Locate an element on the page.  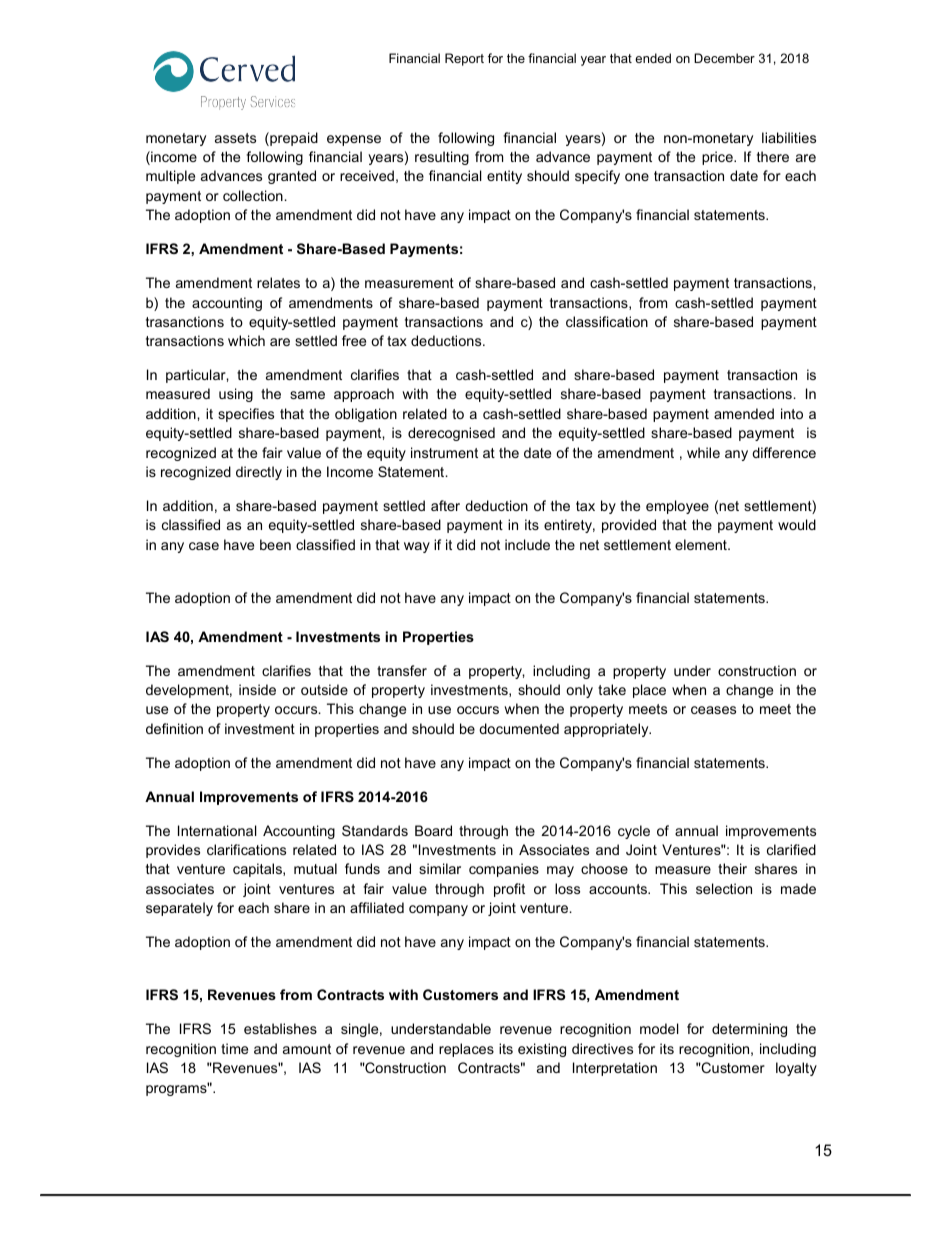
time is located at coordinates (234, 1048).
